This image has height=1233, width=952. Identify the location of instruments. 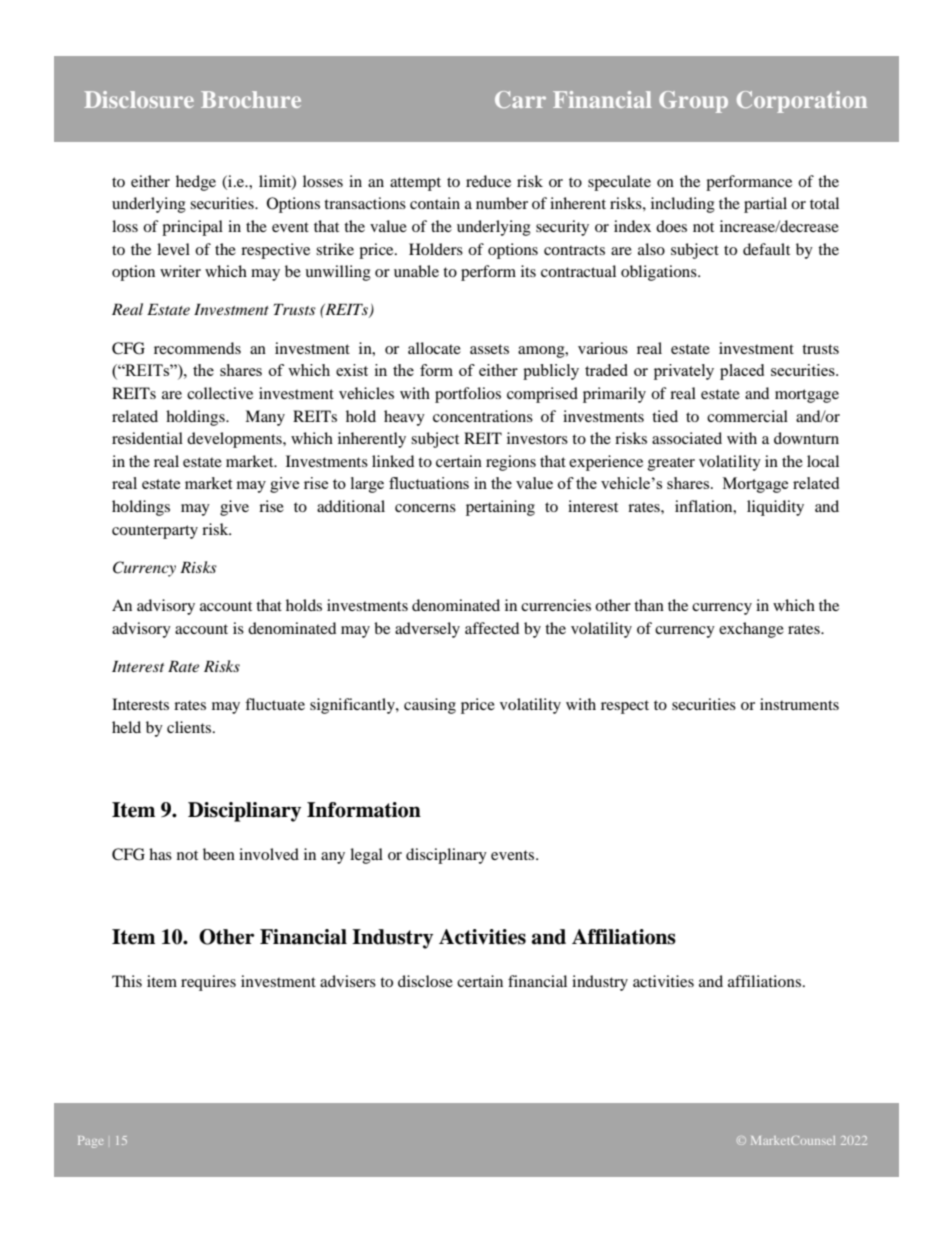
(799, 704).
